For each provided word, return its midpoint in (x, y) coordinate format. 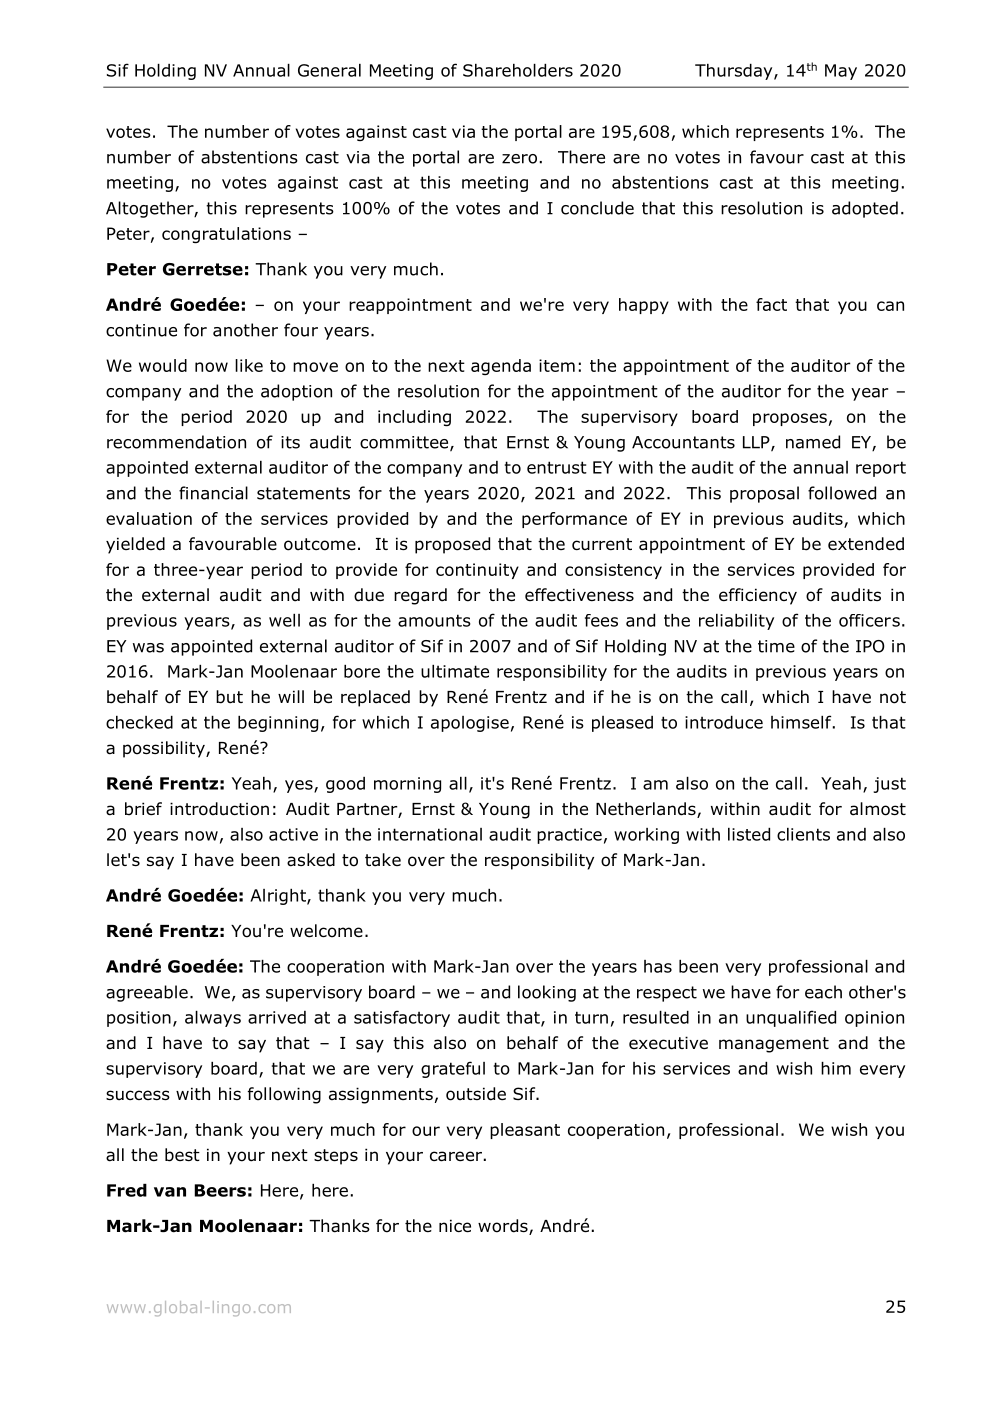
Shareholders (518, 70)
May (841, 72)
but (229, 697)
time (776, 646)
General (329, 70)
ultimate (455, 671)
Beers (220, 1190)
